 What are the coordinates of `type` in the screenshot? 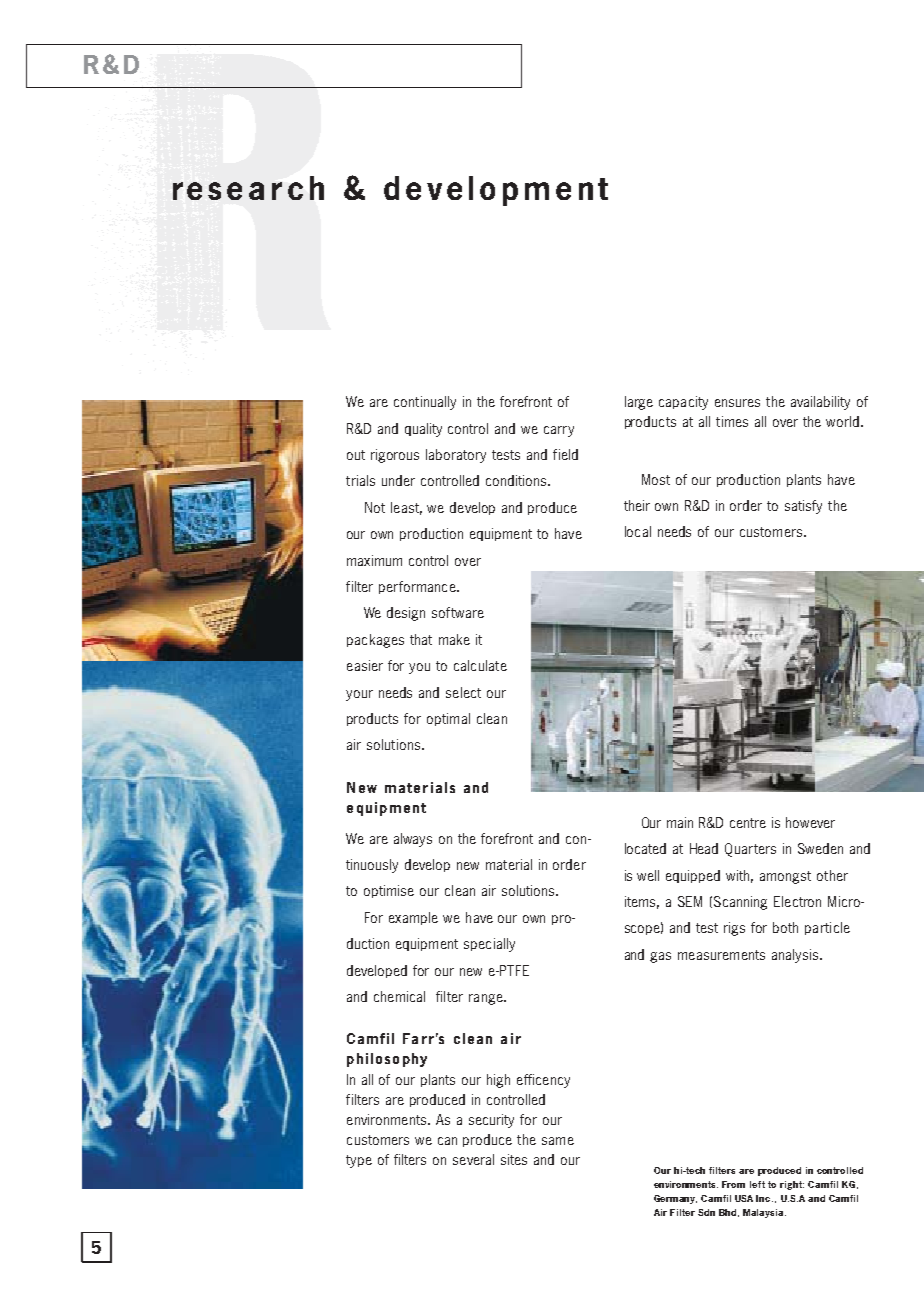 It's located at (359, 1161).
